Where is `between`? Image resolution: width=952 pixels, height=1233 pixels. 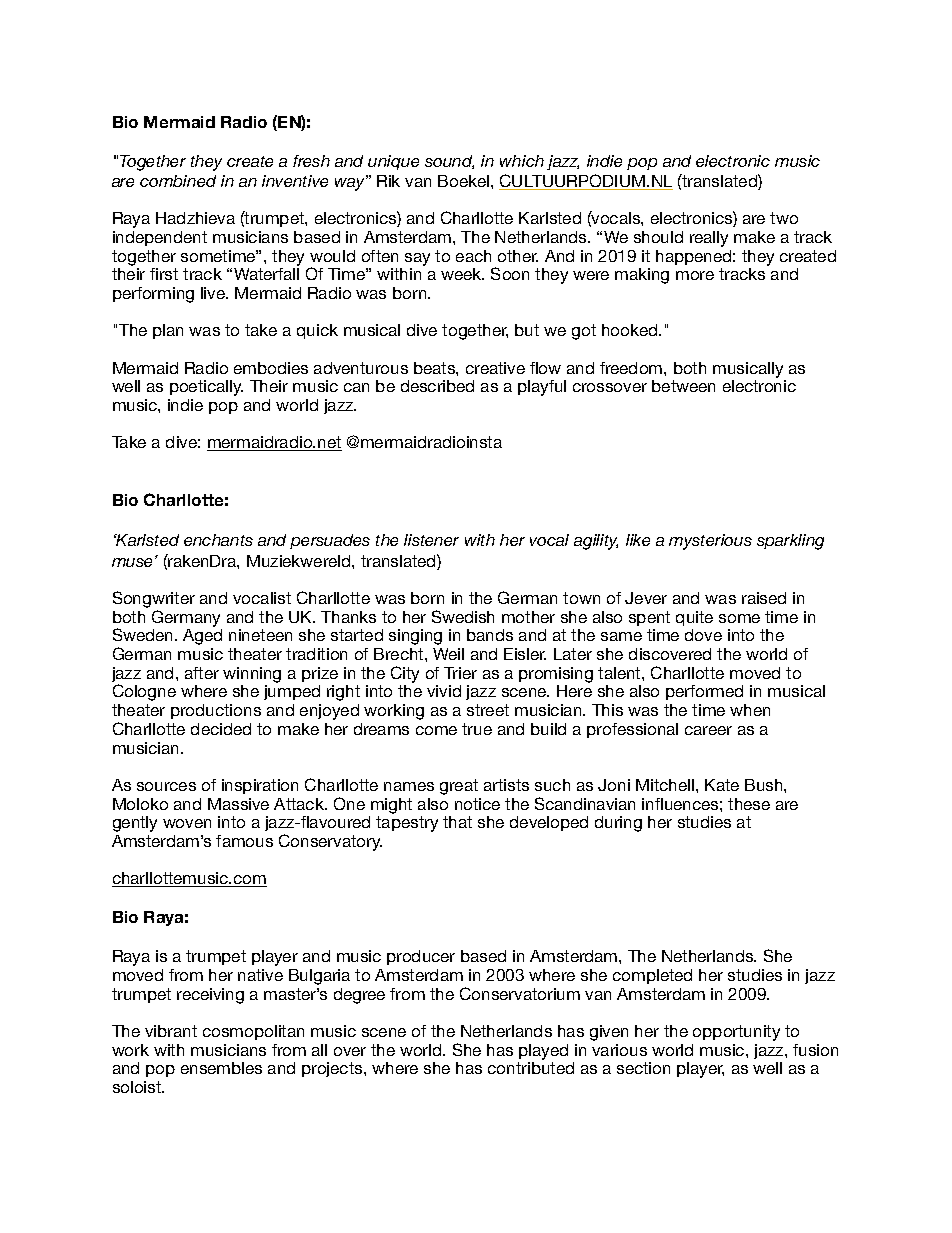 between is located at coordinates (683, 386).
